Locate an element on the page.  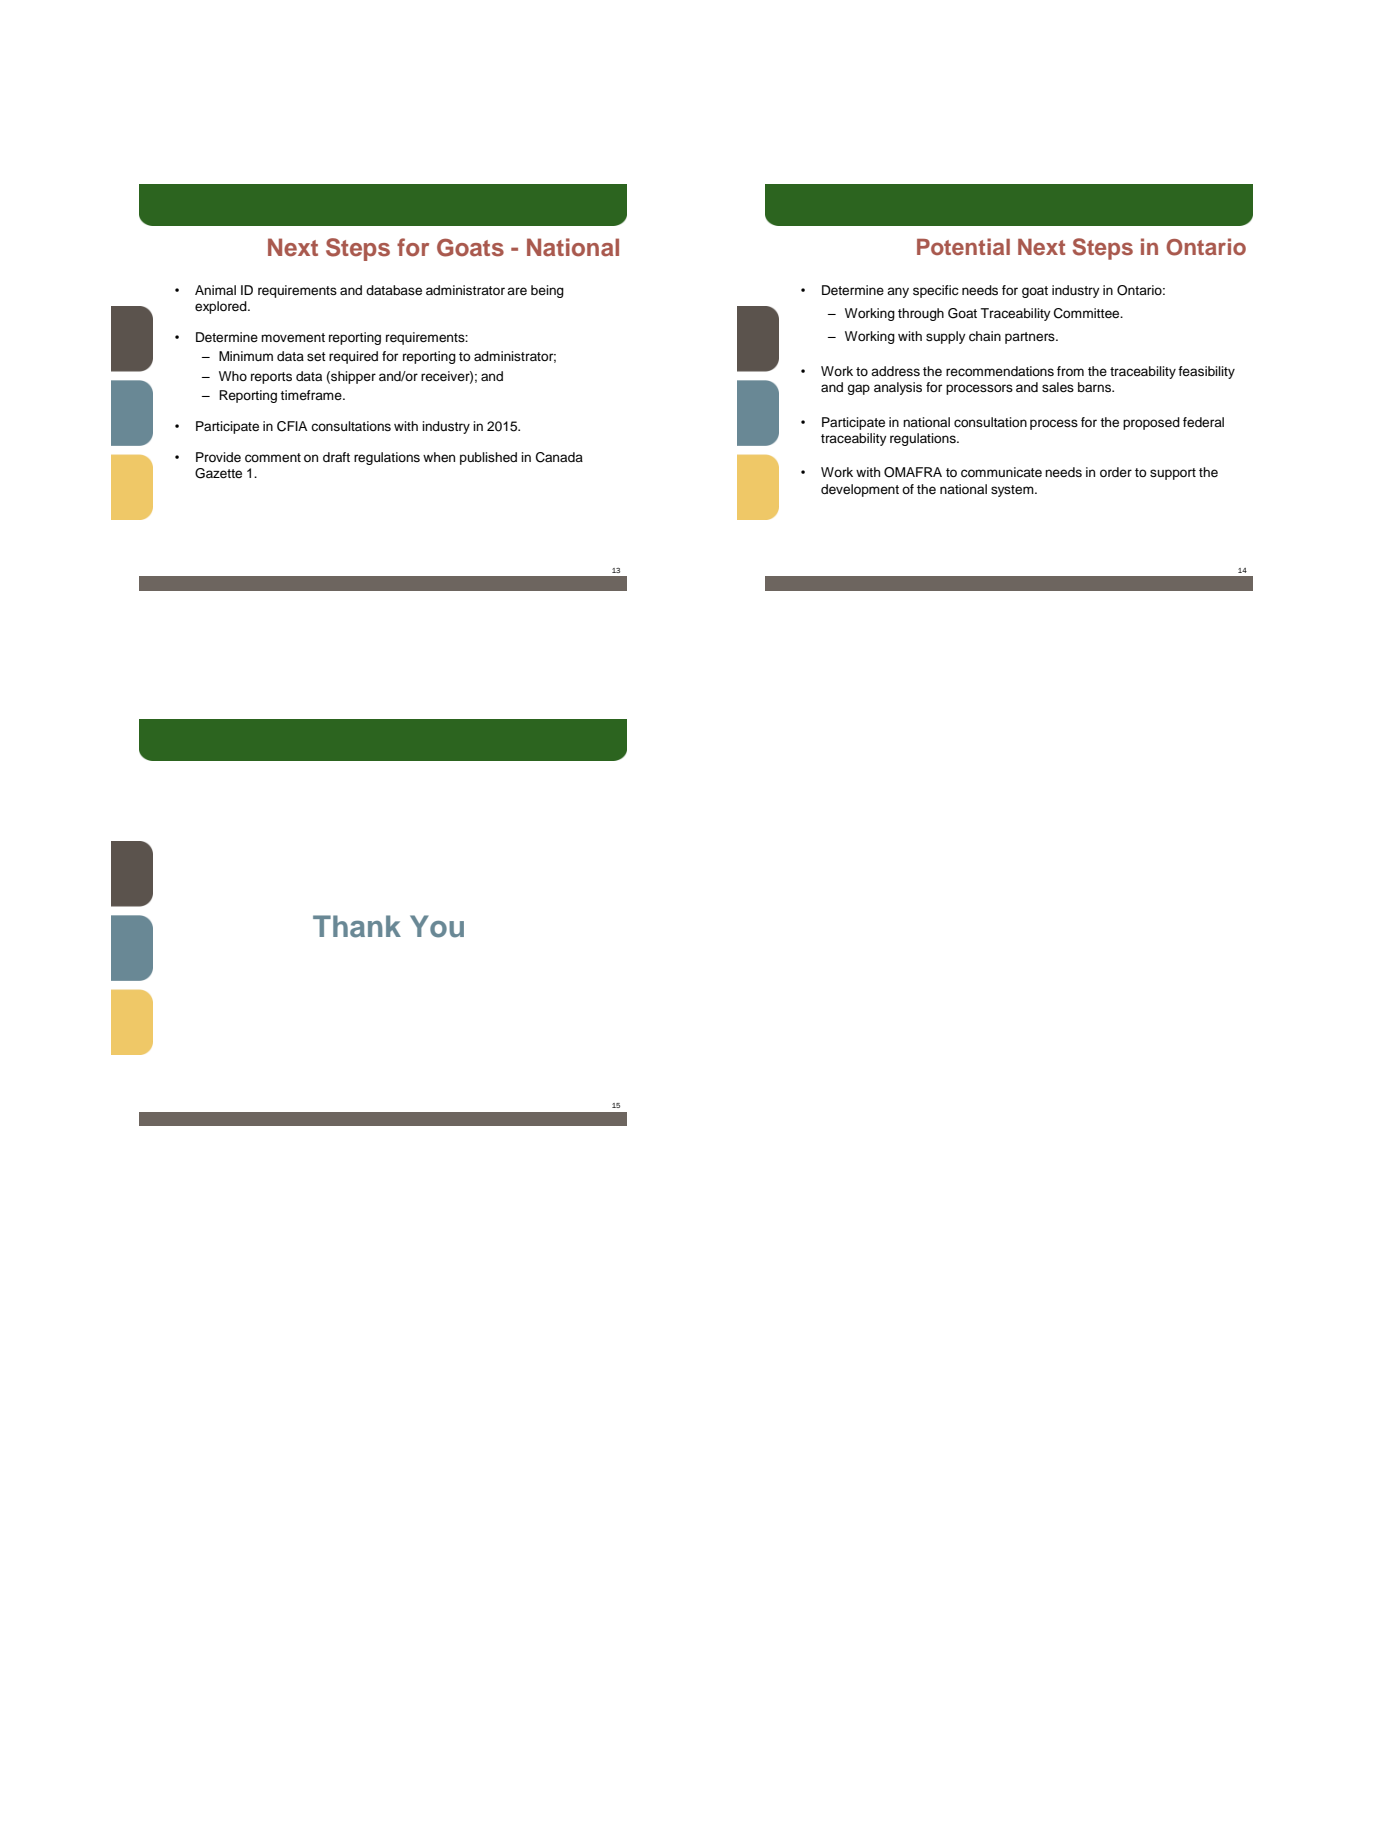
development is located at coordinates (860, 490).
